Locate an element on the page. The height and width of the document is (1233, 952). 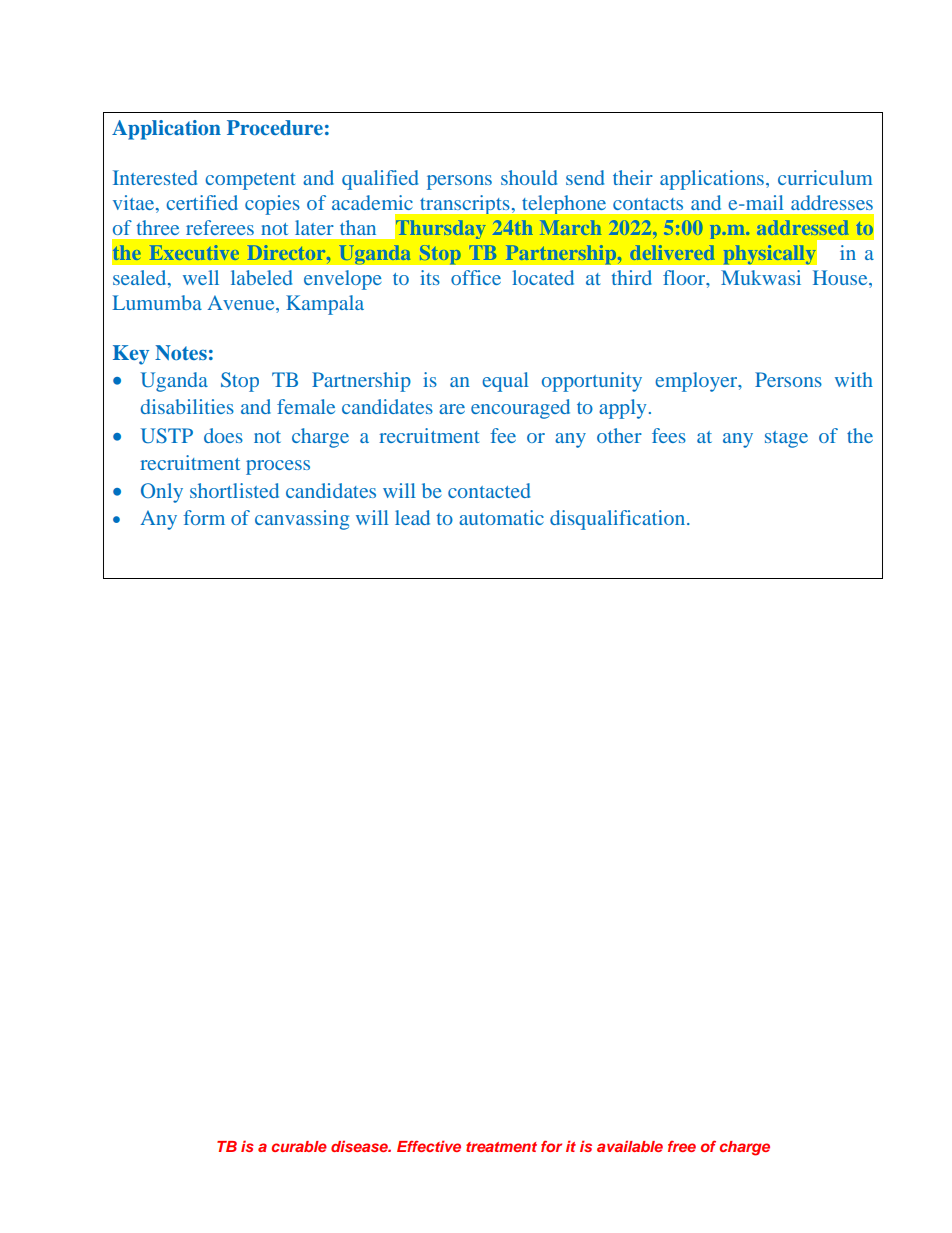
curriculum is located at coordinates (825, 177).
